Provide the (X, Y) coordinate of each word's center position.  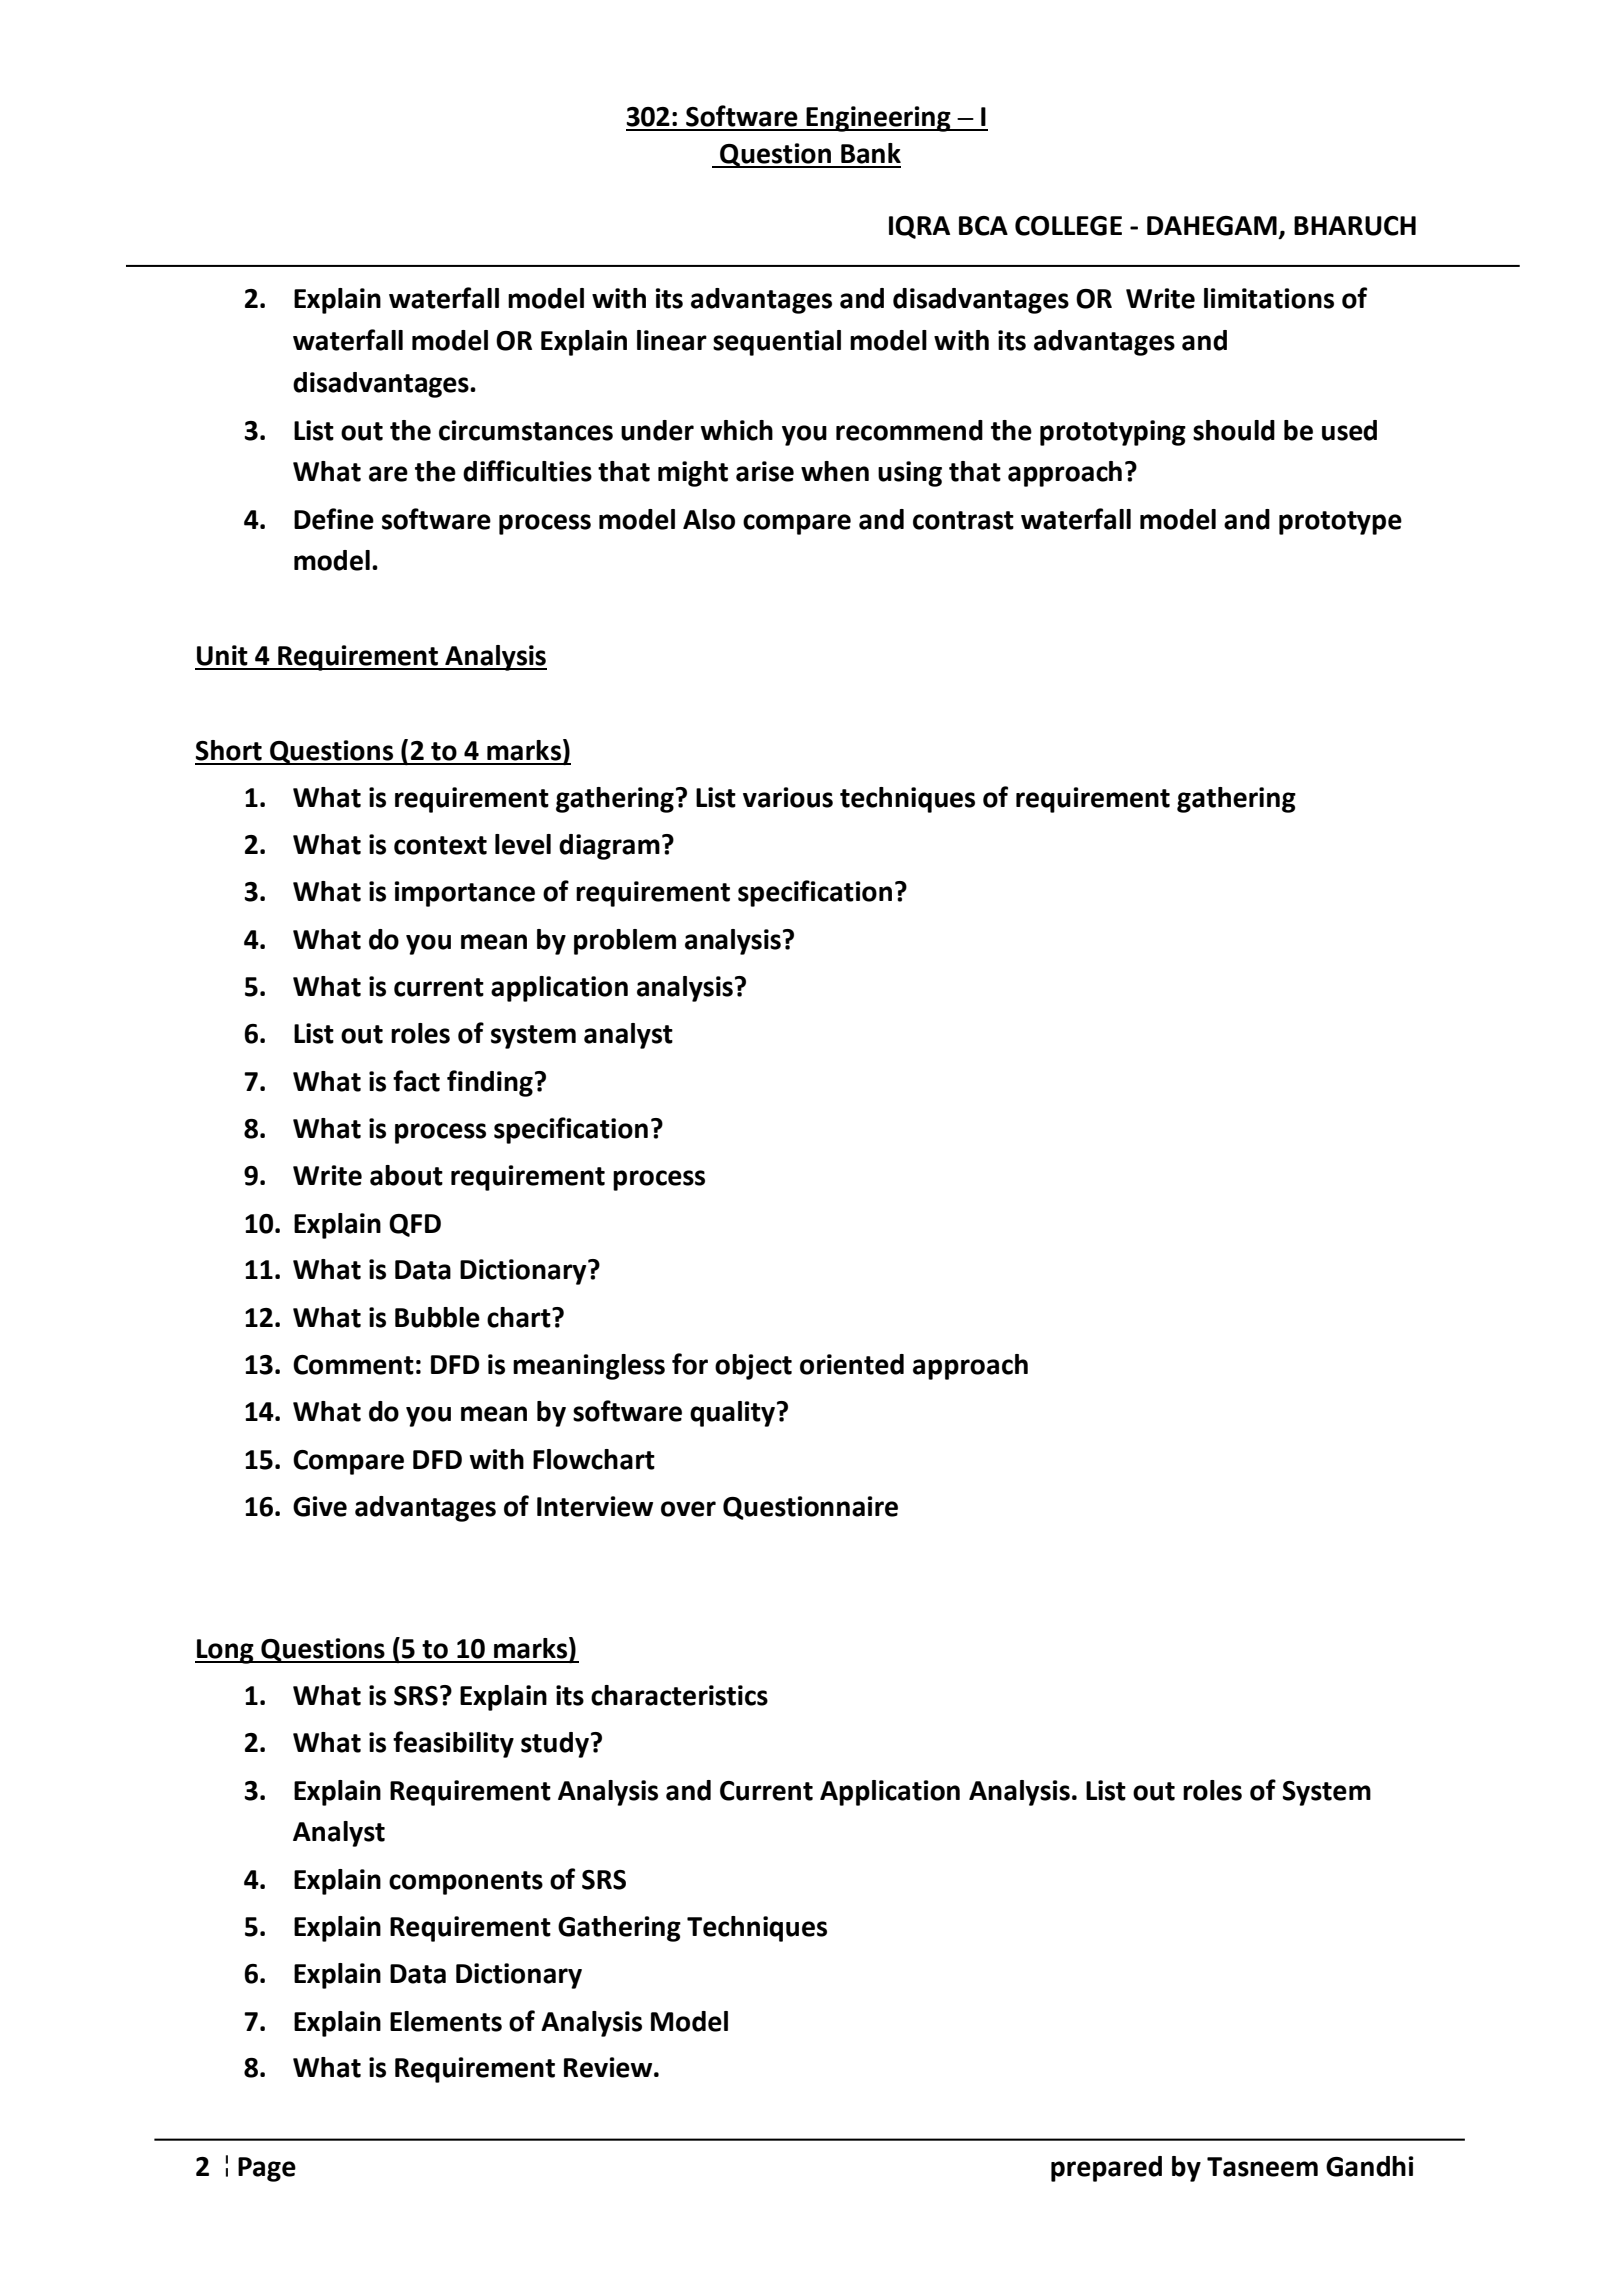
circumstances (526, 430)
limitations (1269, 298)
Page (267, 2169)
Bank (871, 153)
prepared (1106, 2169)
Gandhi (1370, 2166)
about (406, 1175)
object (753, 1367)
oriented (852, 1364)
